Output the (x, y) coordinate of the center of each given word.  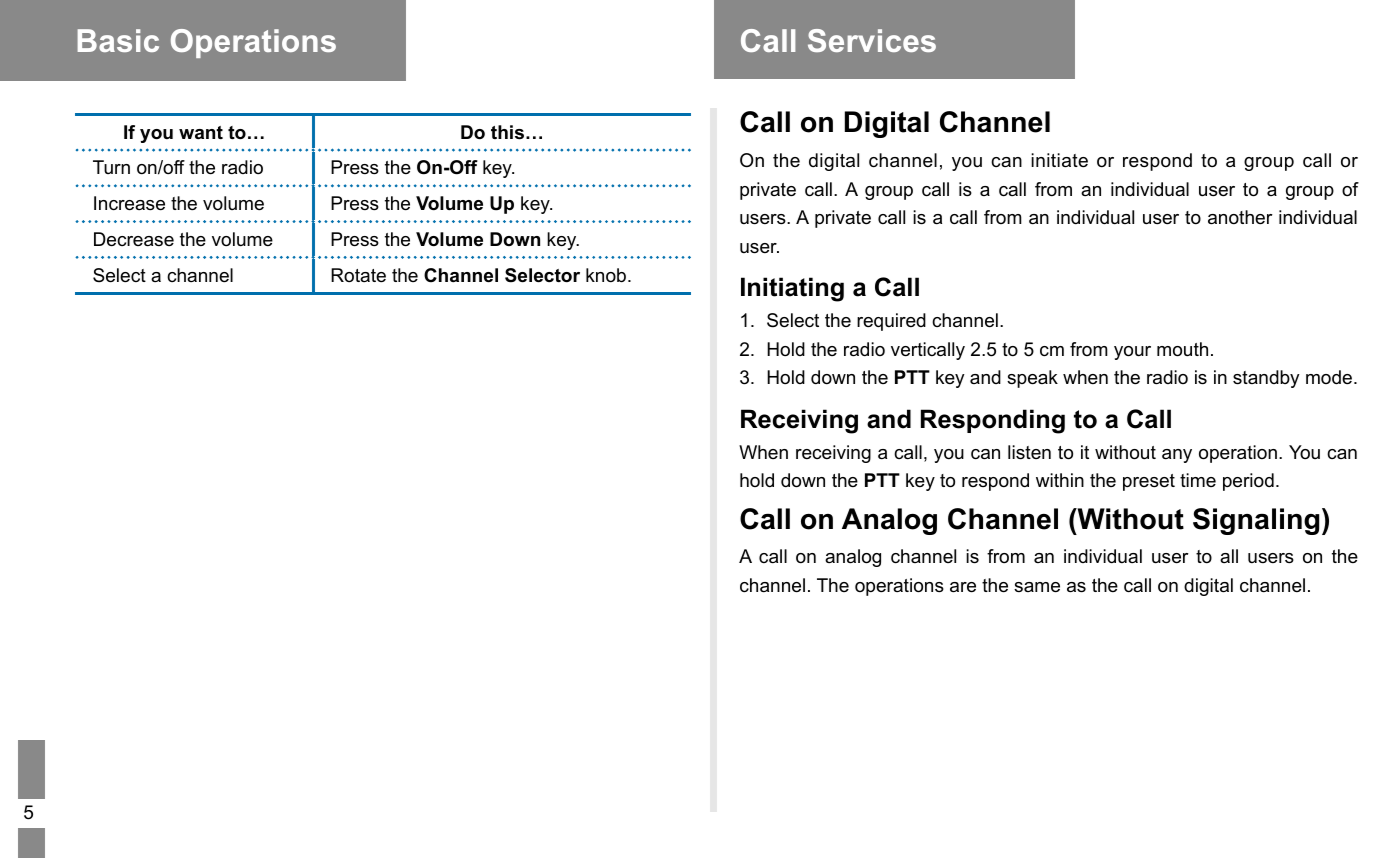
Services (872, 40)
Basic (118, 40)
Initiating (792, 289)
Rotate (358, 275)
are (963, 587)
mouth (1182, 349)
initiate (1059, 160)
